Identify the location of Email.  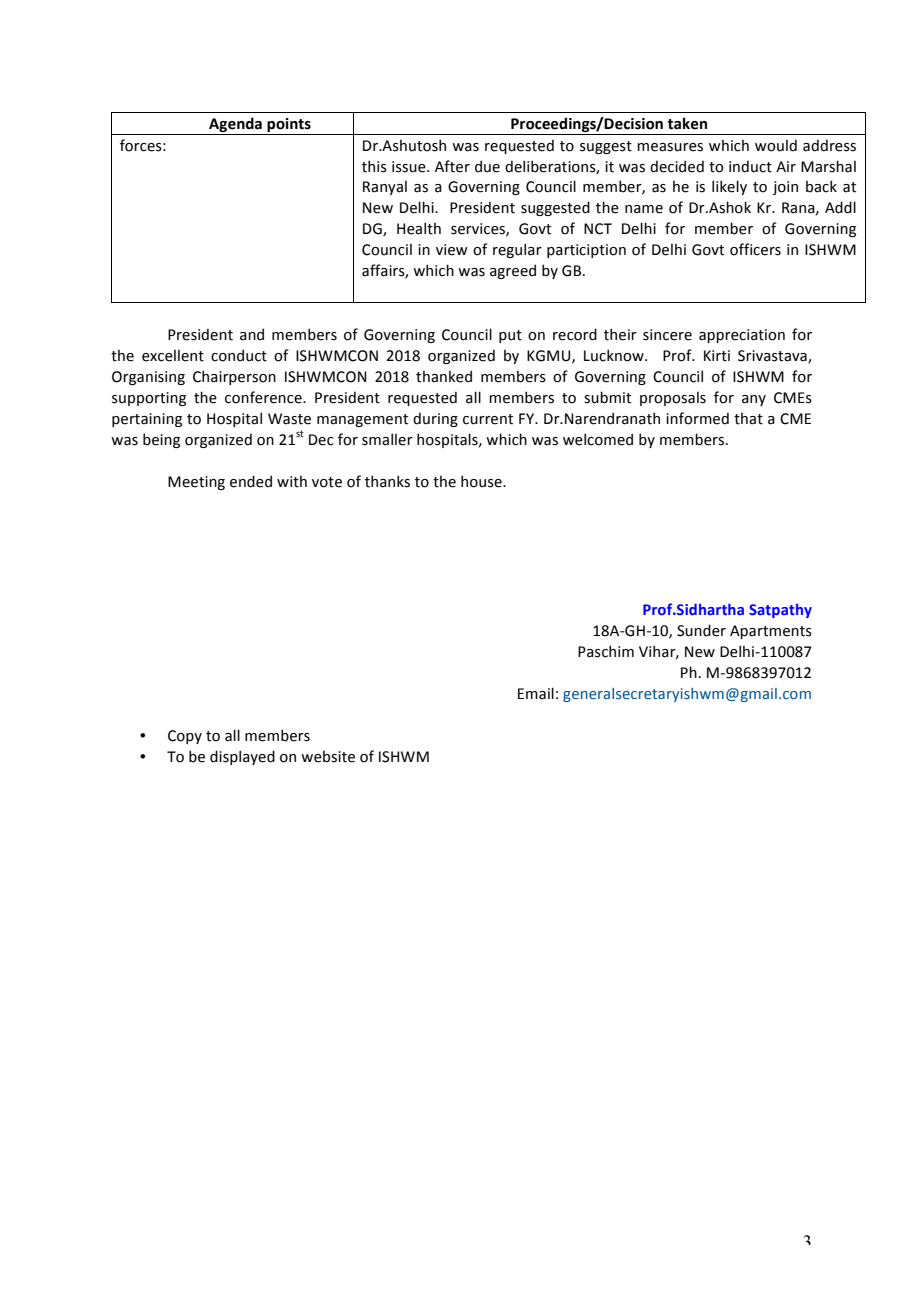
(536, 693).
